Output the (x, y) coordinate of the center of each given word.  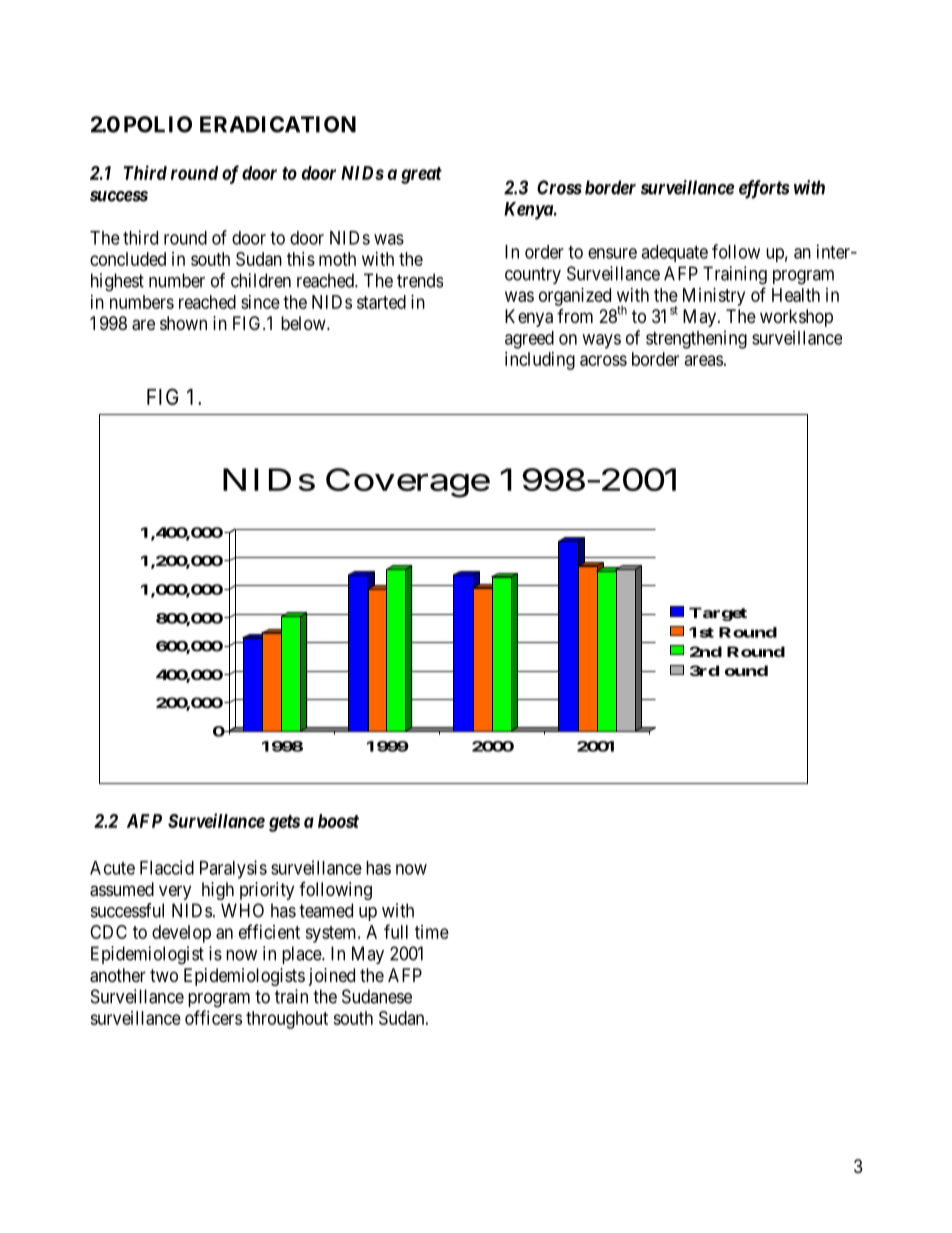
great (421, 175)
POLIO (158, 124)
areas (704, 360)
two (164, 975)
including (540, 361)
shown (183, 323)
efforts (764, 189)
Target (718, 614)
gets (284, 823)
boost (338, 821)
